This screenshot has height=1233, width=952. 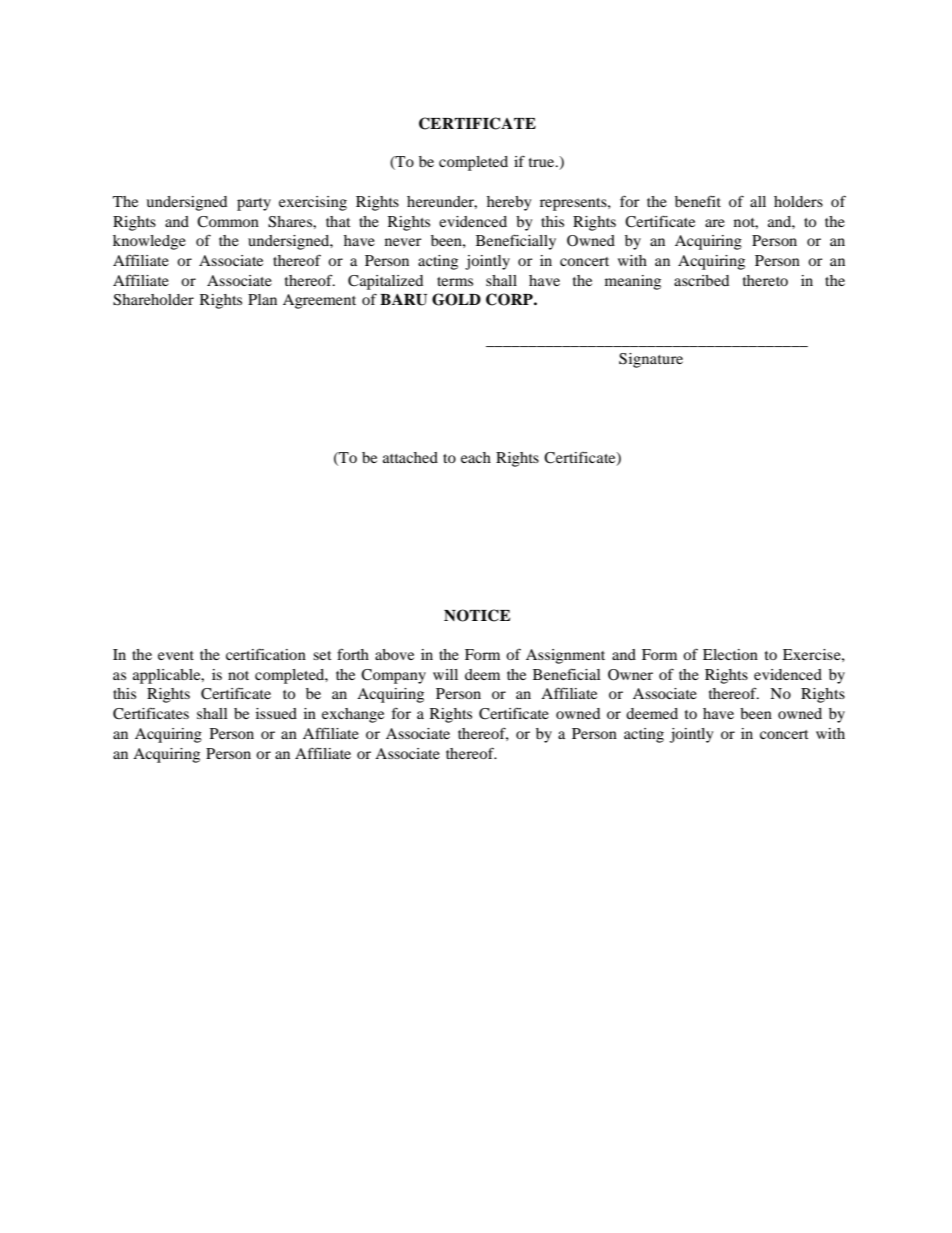 I want to click on Signature, so click(x=651, y=360).
